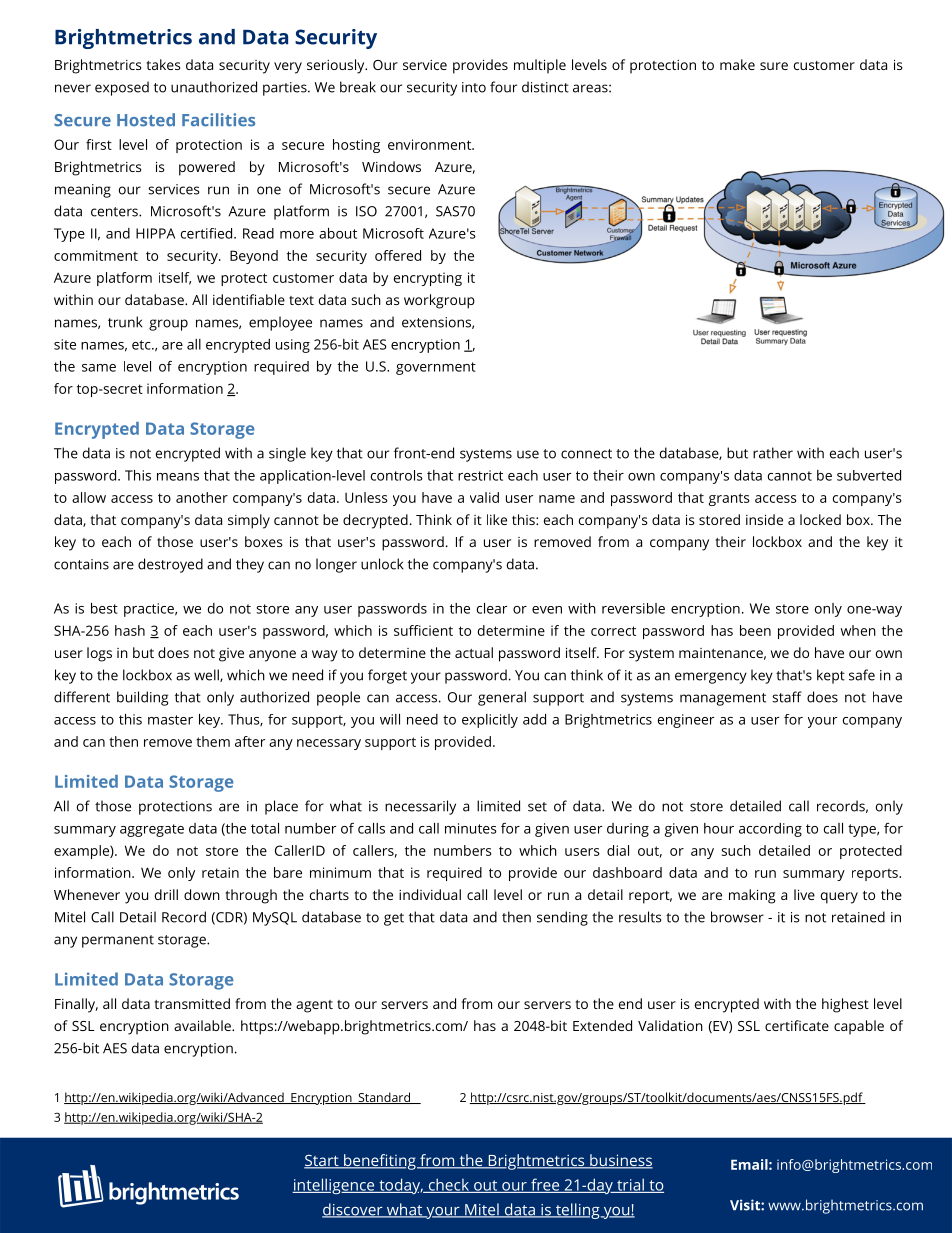 The width and height of the image is (952, 1233). What do you see at coordinates (755, 630) in the image?
I see `been` at bounding box center [755, 630].
